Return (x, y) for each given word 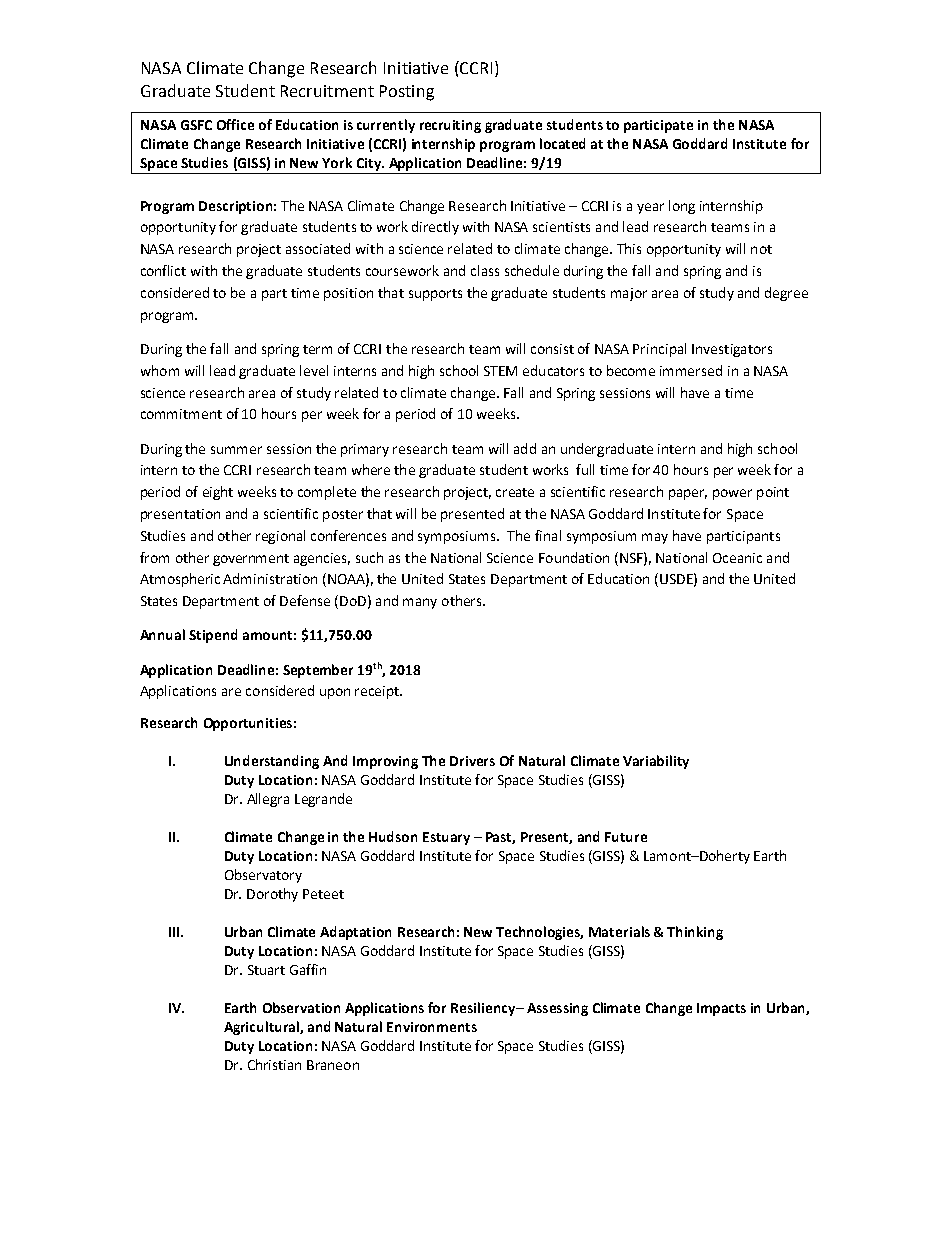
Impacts (721, 1009)
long (682, 207)
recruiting (450, 126)
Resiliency (484, 1009)
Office (235, 124)
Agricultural (262, 1028)
